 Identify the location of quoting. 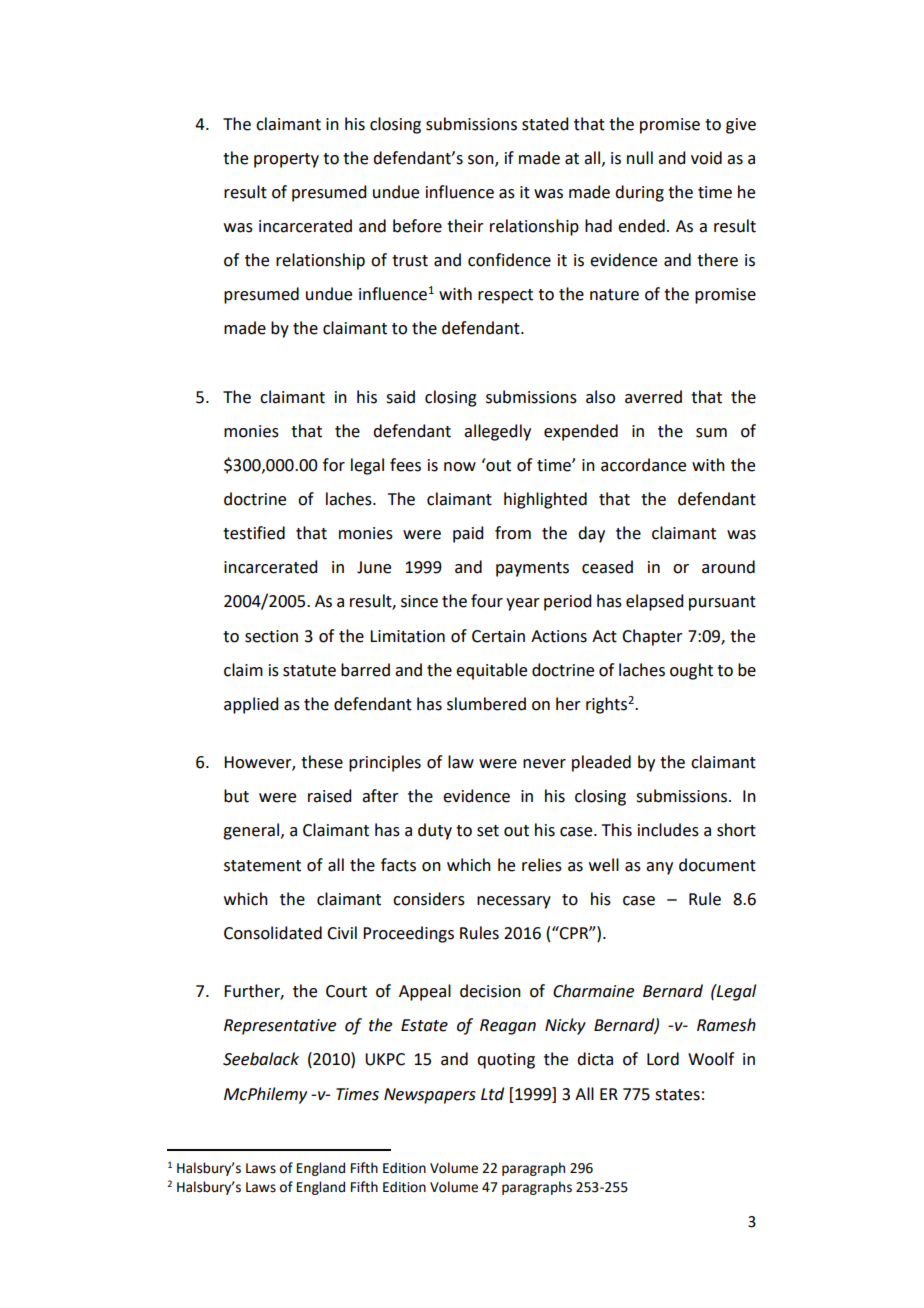
(506, 1061).
